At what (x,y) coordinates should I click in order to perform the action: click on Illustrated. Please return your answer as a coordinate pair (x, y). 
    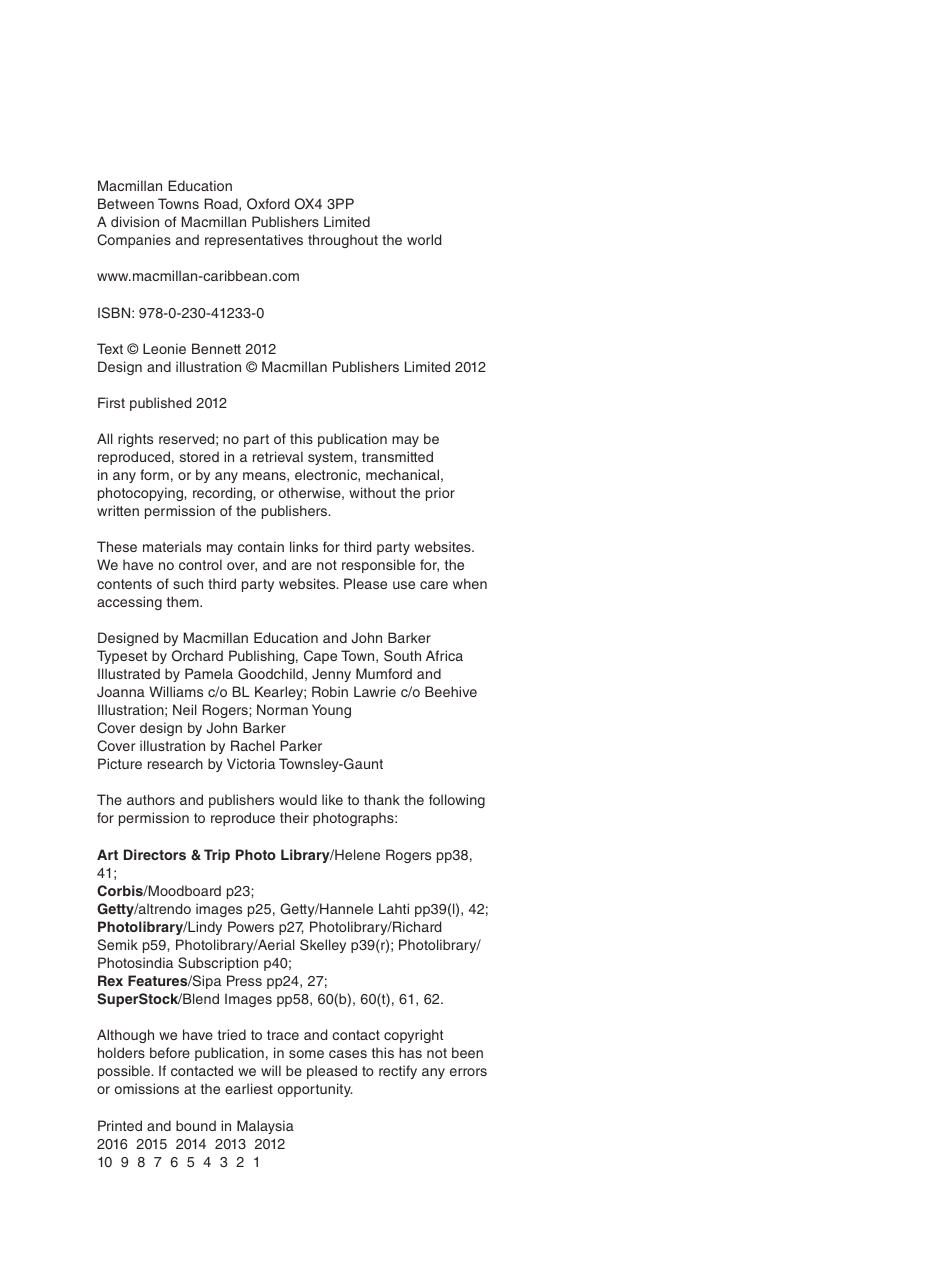
    Looking at the image, I should click on (129, 673).
